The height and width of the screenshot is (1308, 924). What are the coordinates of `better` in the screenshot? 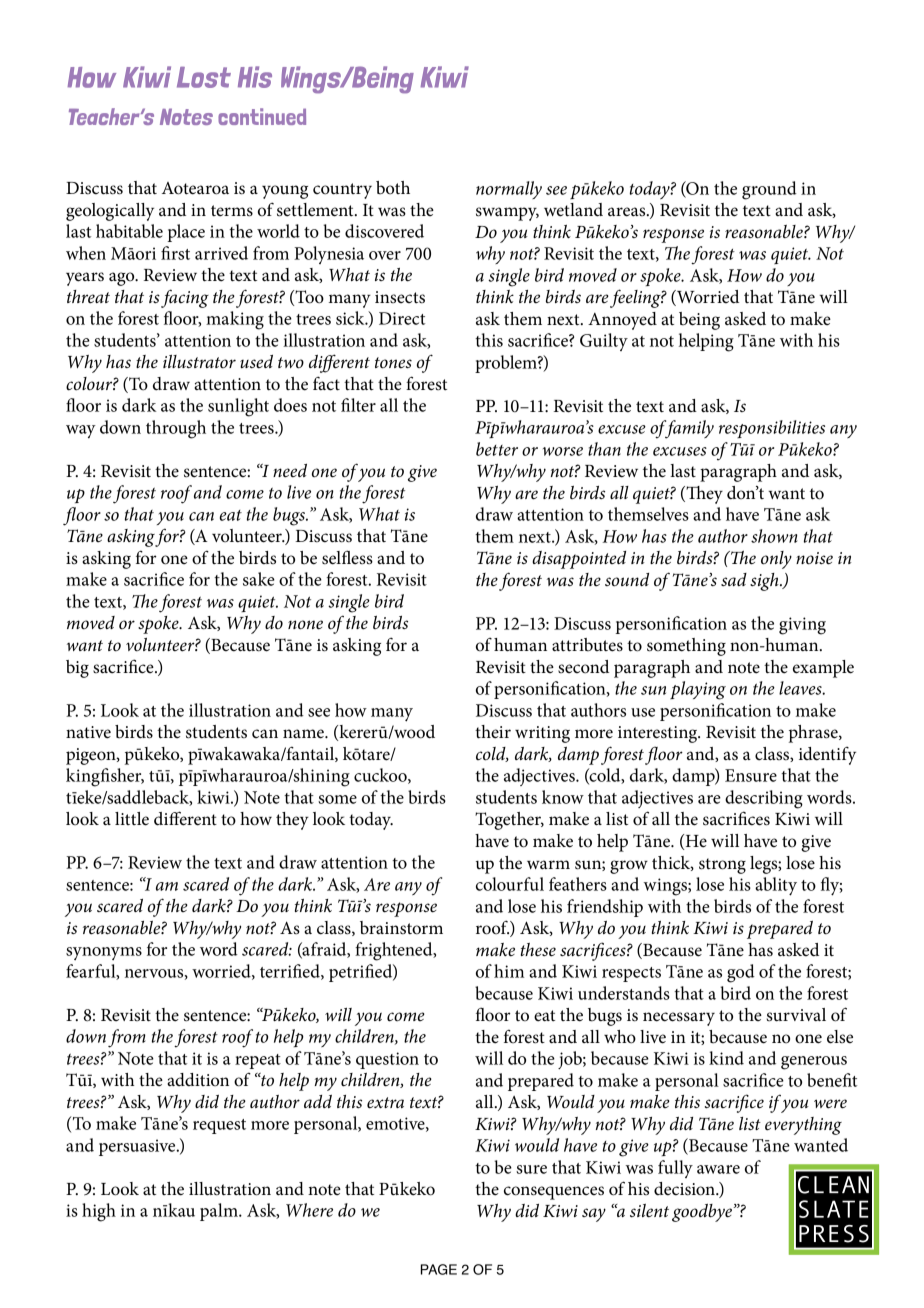 It's located at (497, 449).
